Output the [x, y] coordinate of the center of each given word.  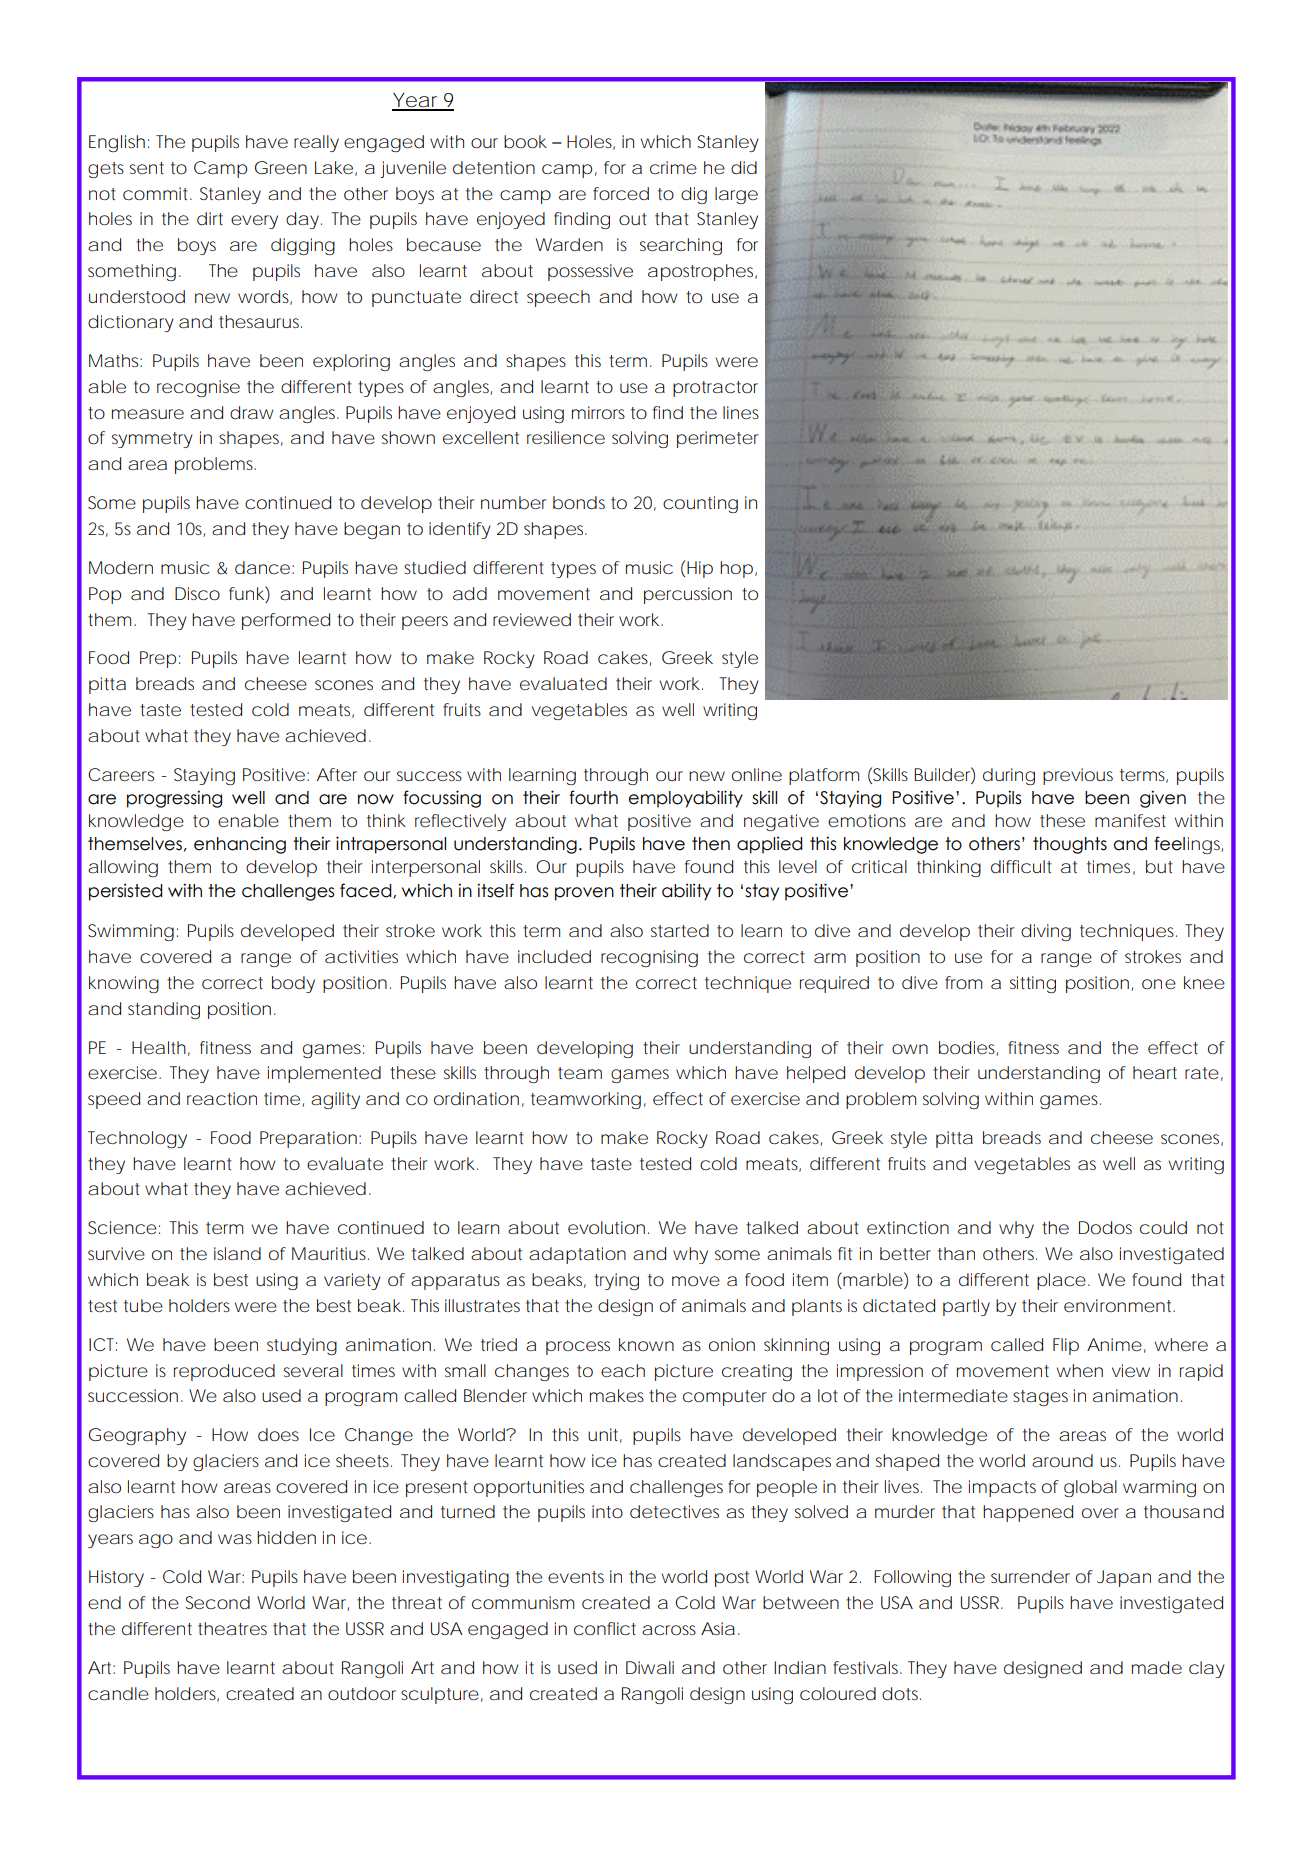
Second [218, 1602]
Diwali [650, 1667]
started [680, 930]
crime [673, 167]
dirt [210, 218]
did [744, 167]
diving [1046, 932]
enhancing [240, 845]
